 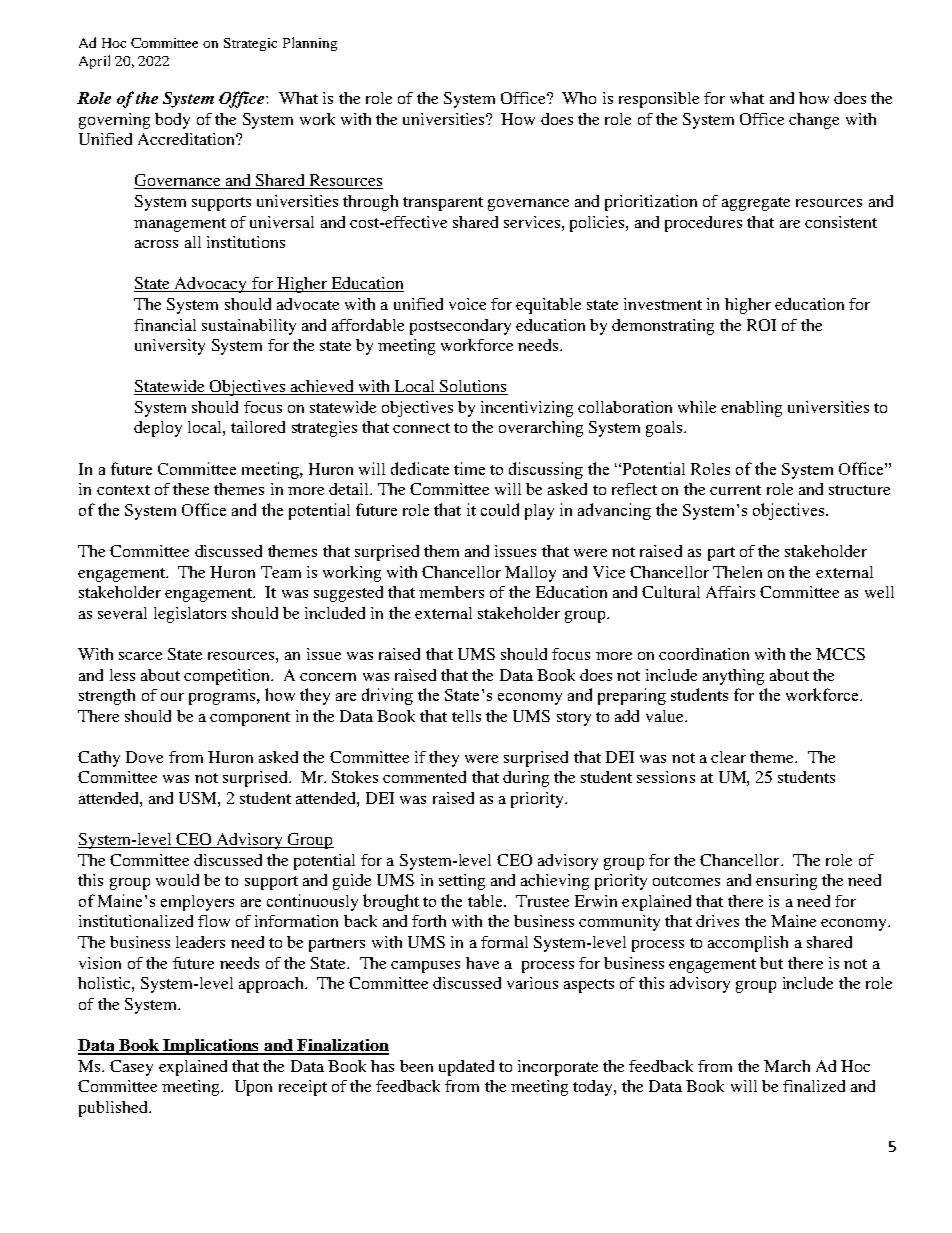 What do you see at coordinates (172, 121) in the document?
I see `body` at bounding box center [172, 121].
